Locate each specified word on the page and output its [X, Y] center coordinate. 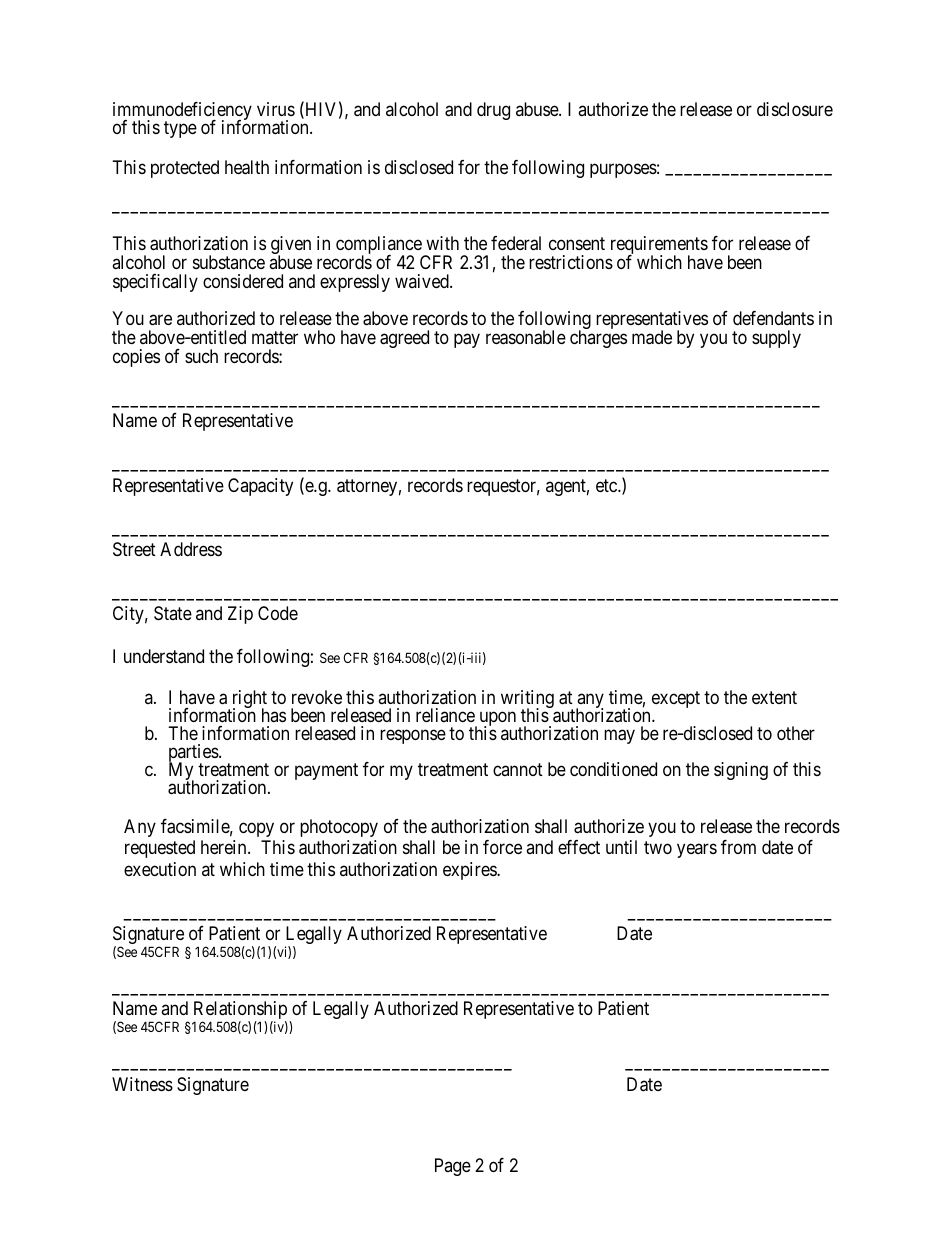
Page [453, 1167]
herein [225, 847]
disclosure [795, 109]
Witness [142, 1084]
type [180, 130]
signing [741, 771]
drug [493, 111]
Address [191, 549]
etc [607, 485]
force [502, 847]
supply [776, 339]
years [697, 851]
